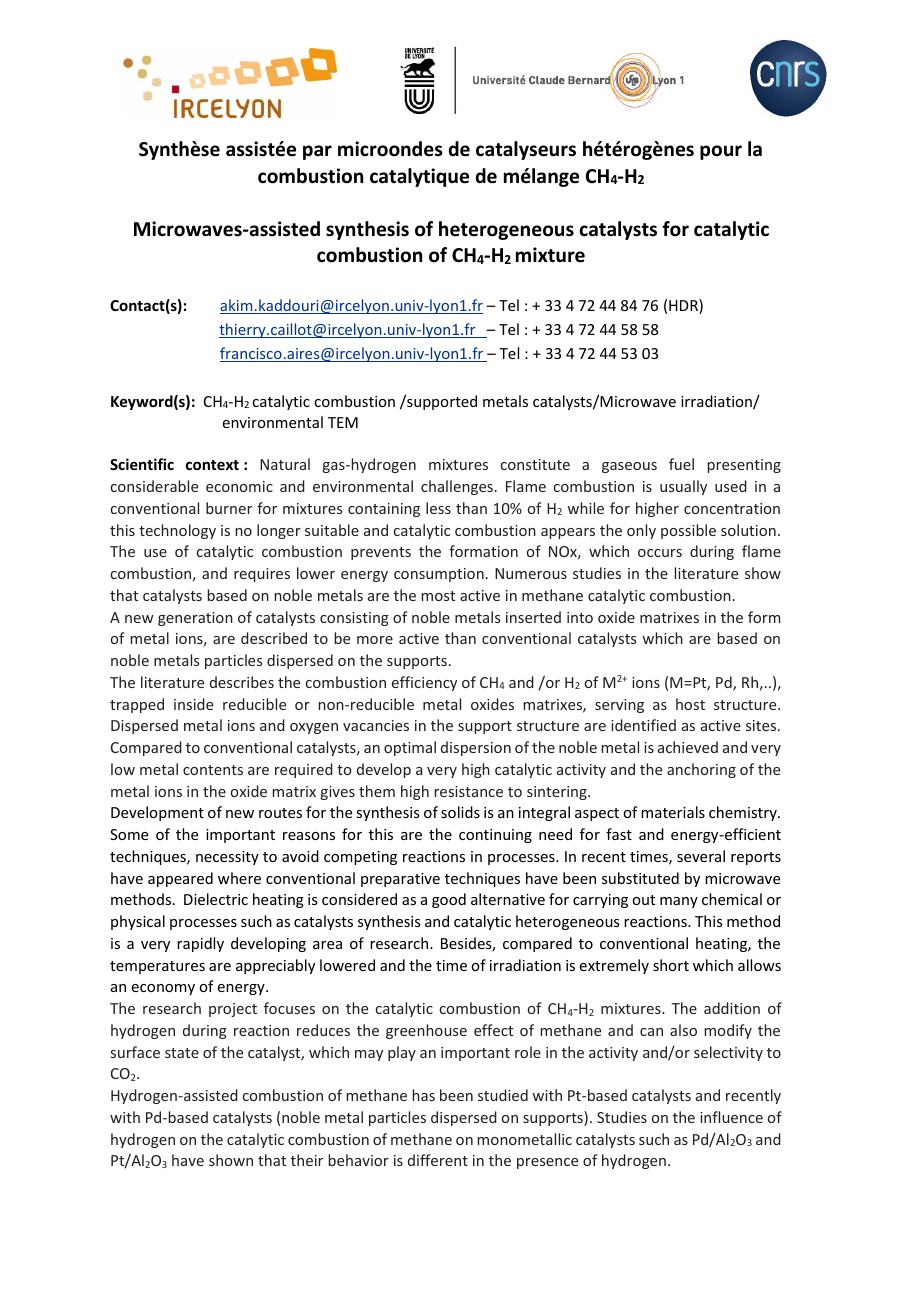  Describe the element at coordinates (449, 900) in the page. I see `good` at that location.
